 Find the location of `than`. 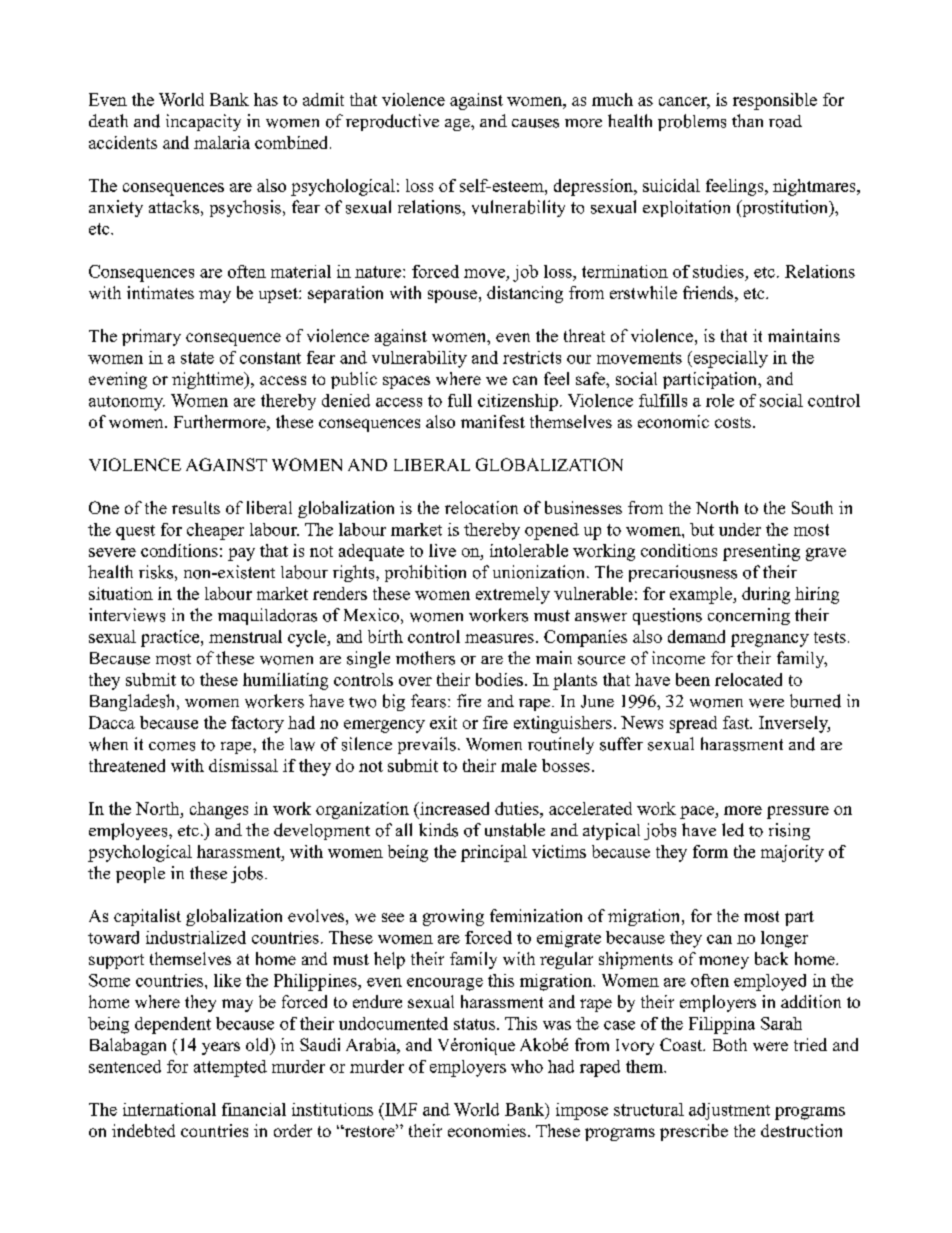

than is located at coordinates (747, 120).
